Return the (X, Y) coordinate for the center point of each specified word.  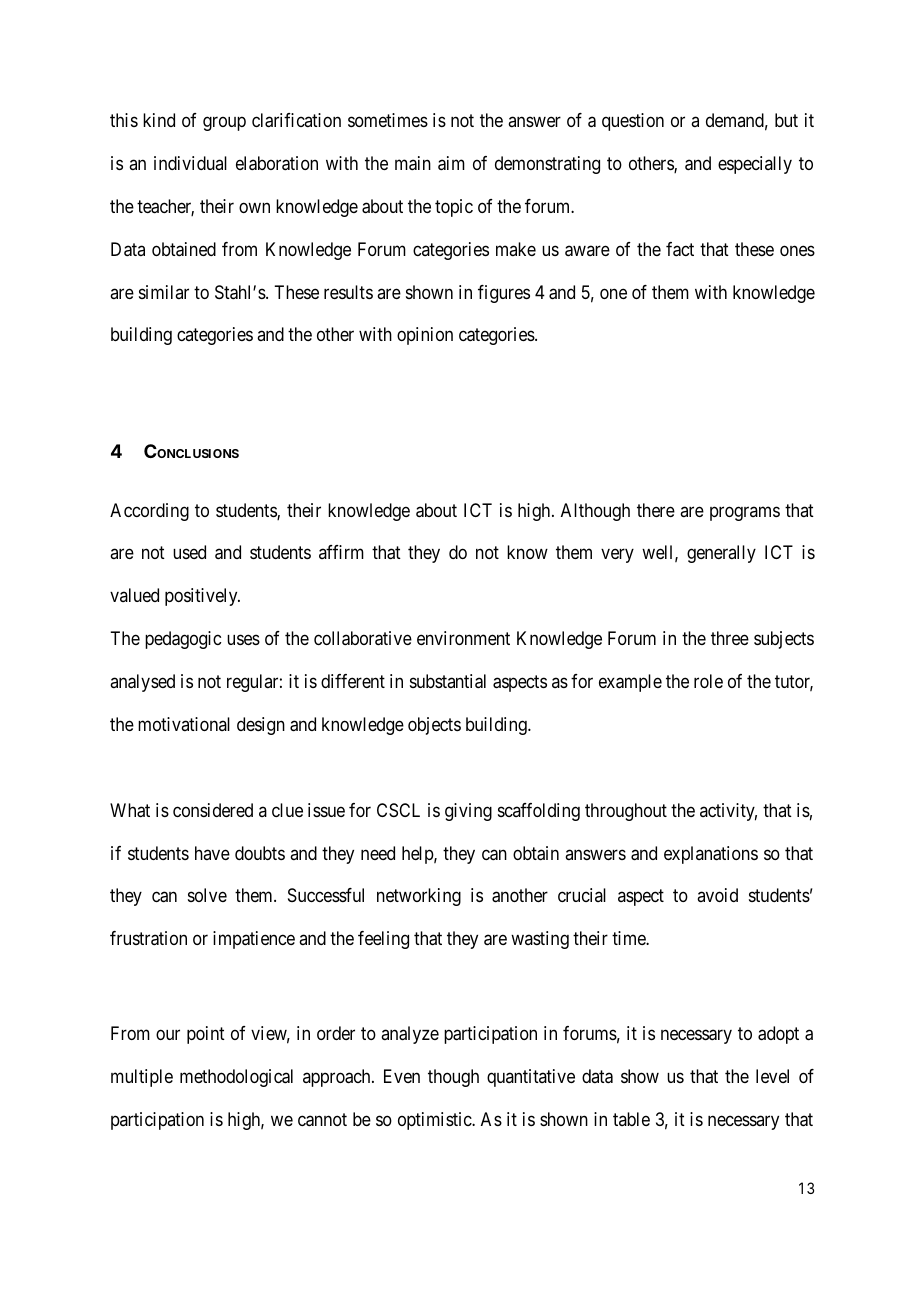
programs (745, 513)
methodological (236, 1078)
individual (190, 163)
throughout (626, 812)
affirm (341, 552)
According (149, 512)
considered (213, 810)
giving (468, 812)
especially (755, 165)
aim (451, 163)
